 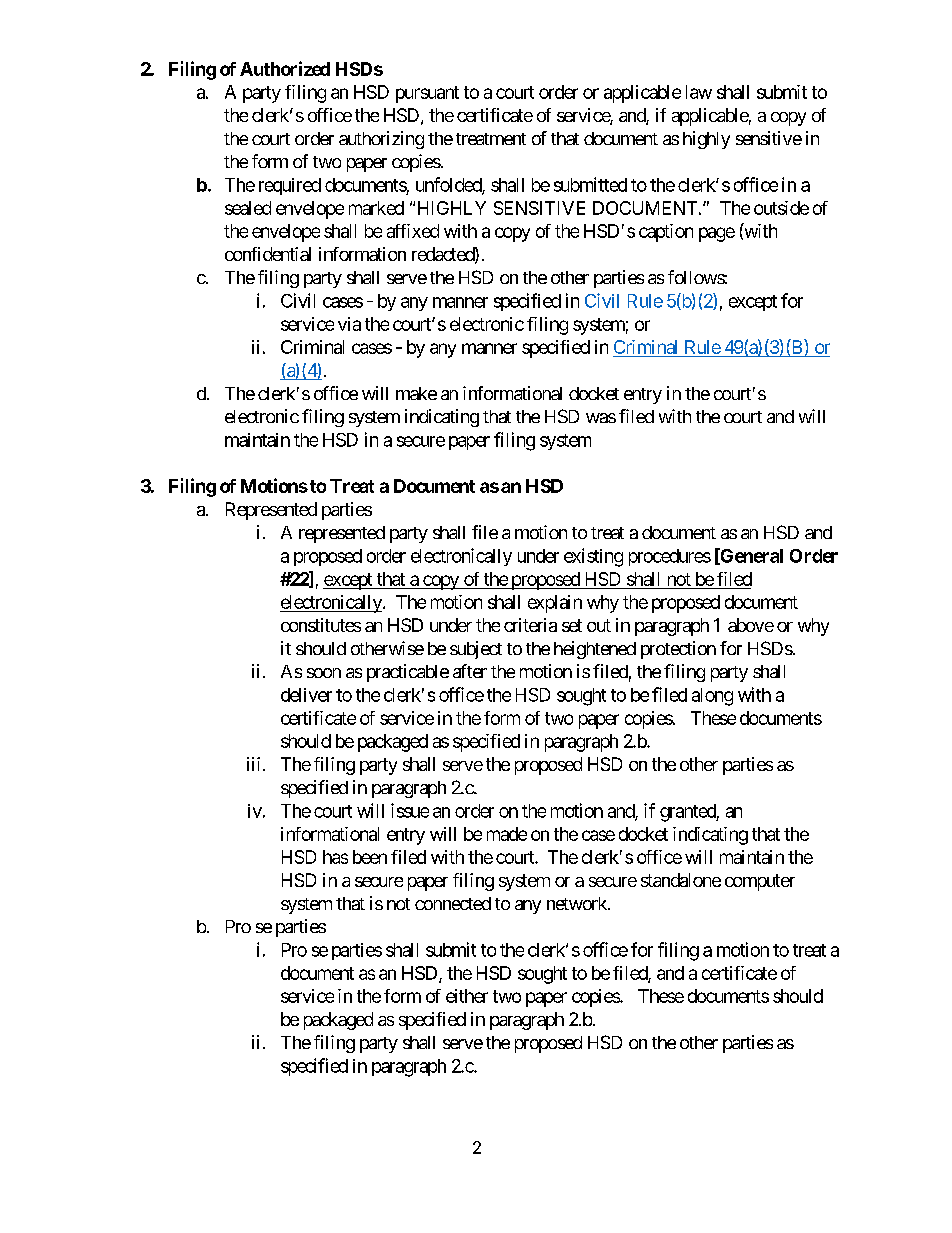 What do you see at coordinates (349, 324) in the page?
I see `via` at bounding box center [349, 324].
